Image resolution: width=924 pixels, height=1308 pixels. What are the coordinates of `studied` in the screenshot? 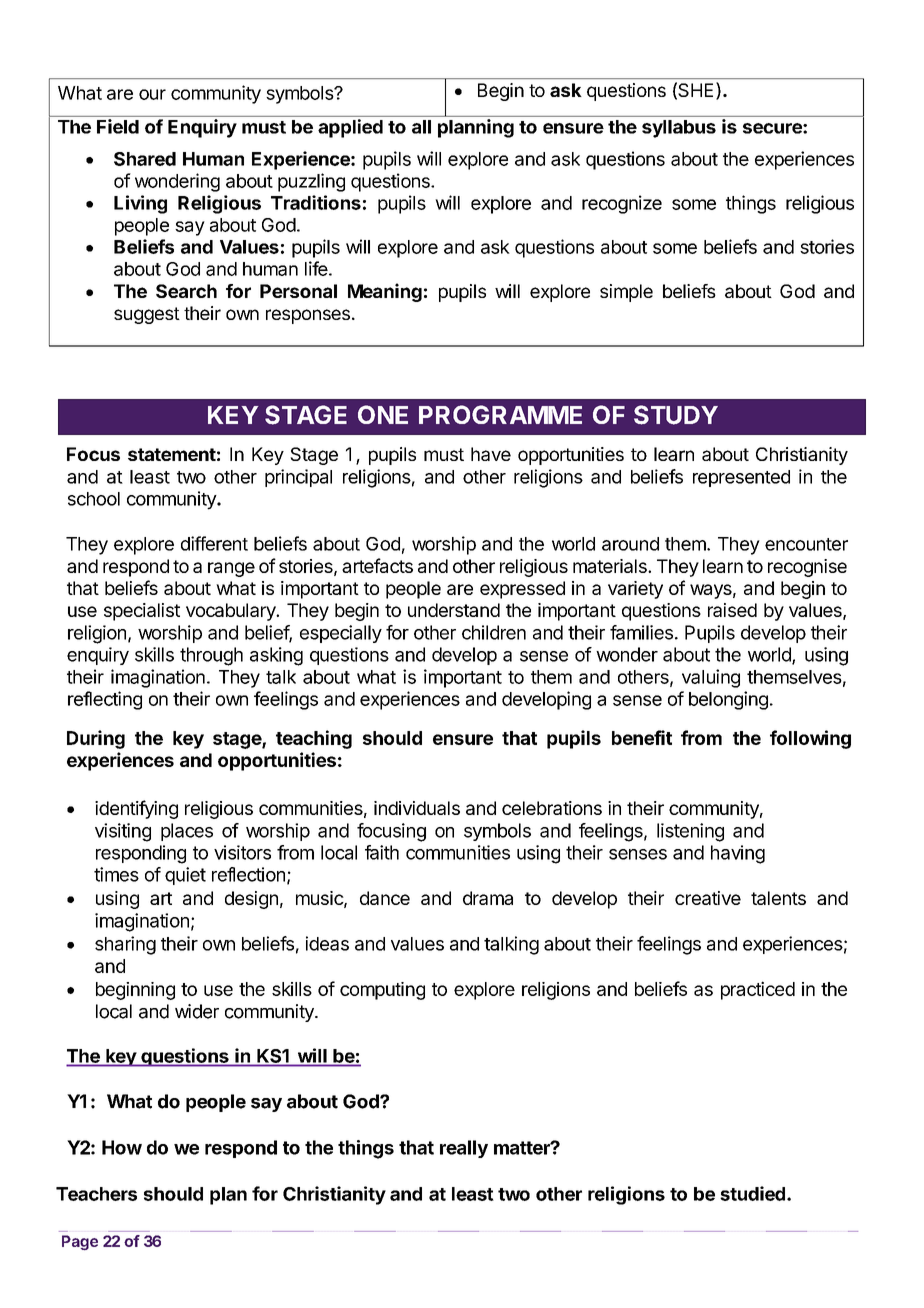 It's located at (752, 1193).
